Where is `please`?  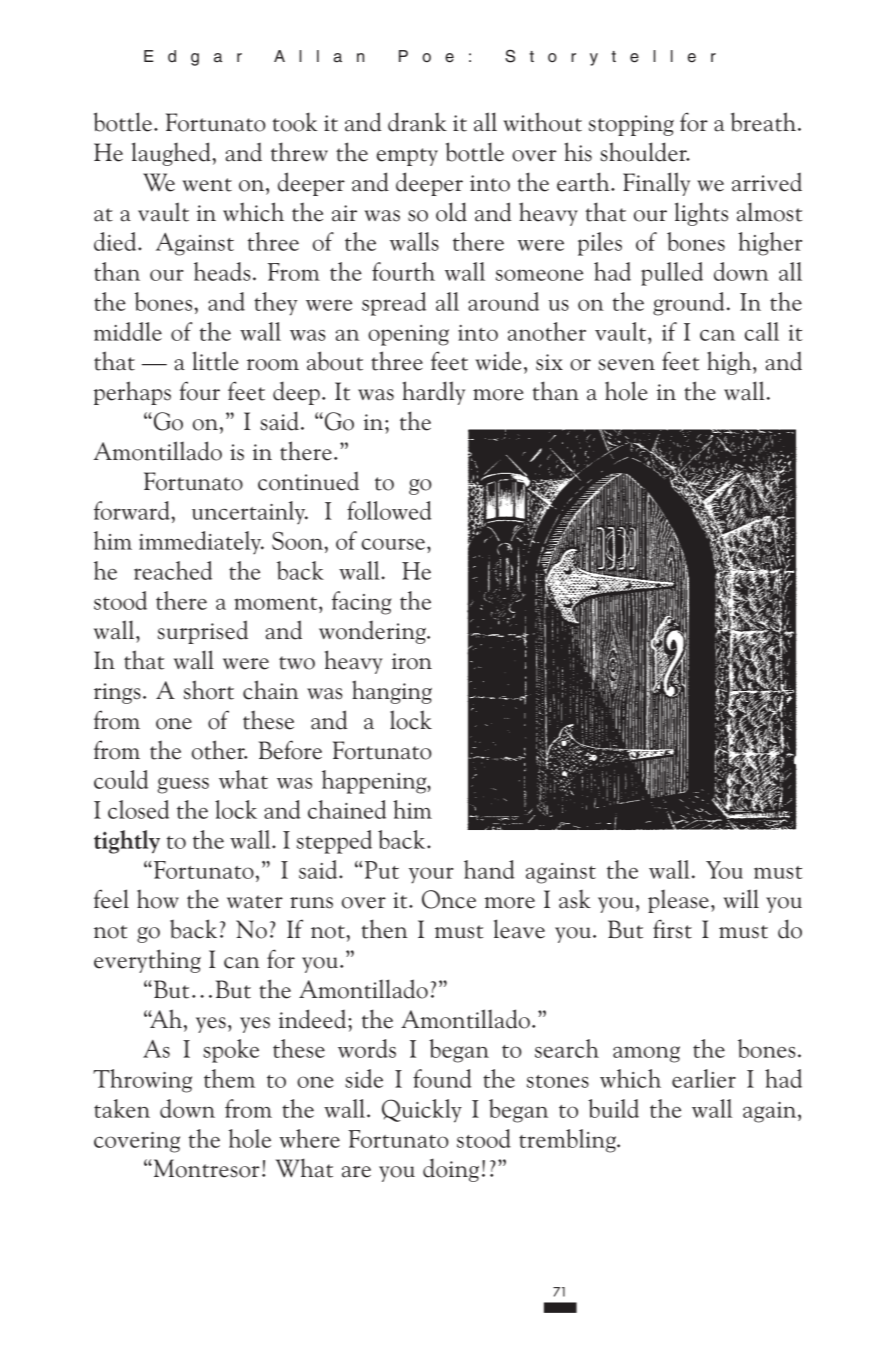 please is located at coordinates (678, 901).
